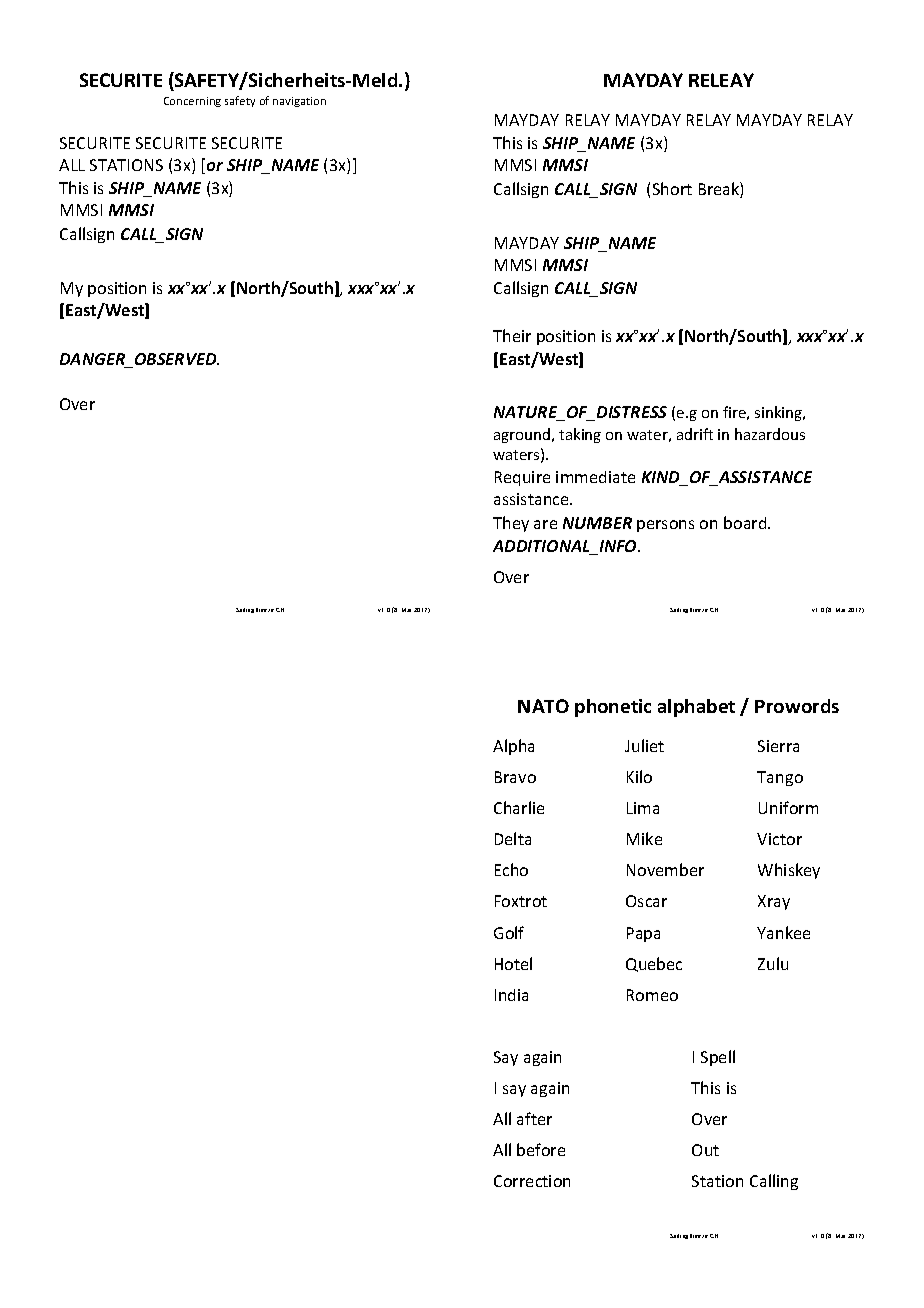  I want to click on navigation, so click(299, 102).
